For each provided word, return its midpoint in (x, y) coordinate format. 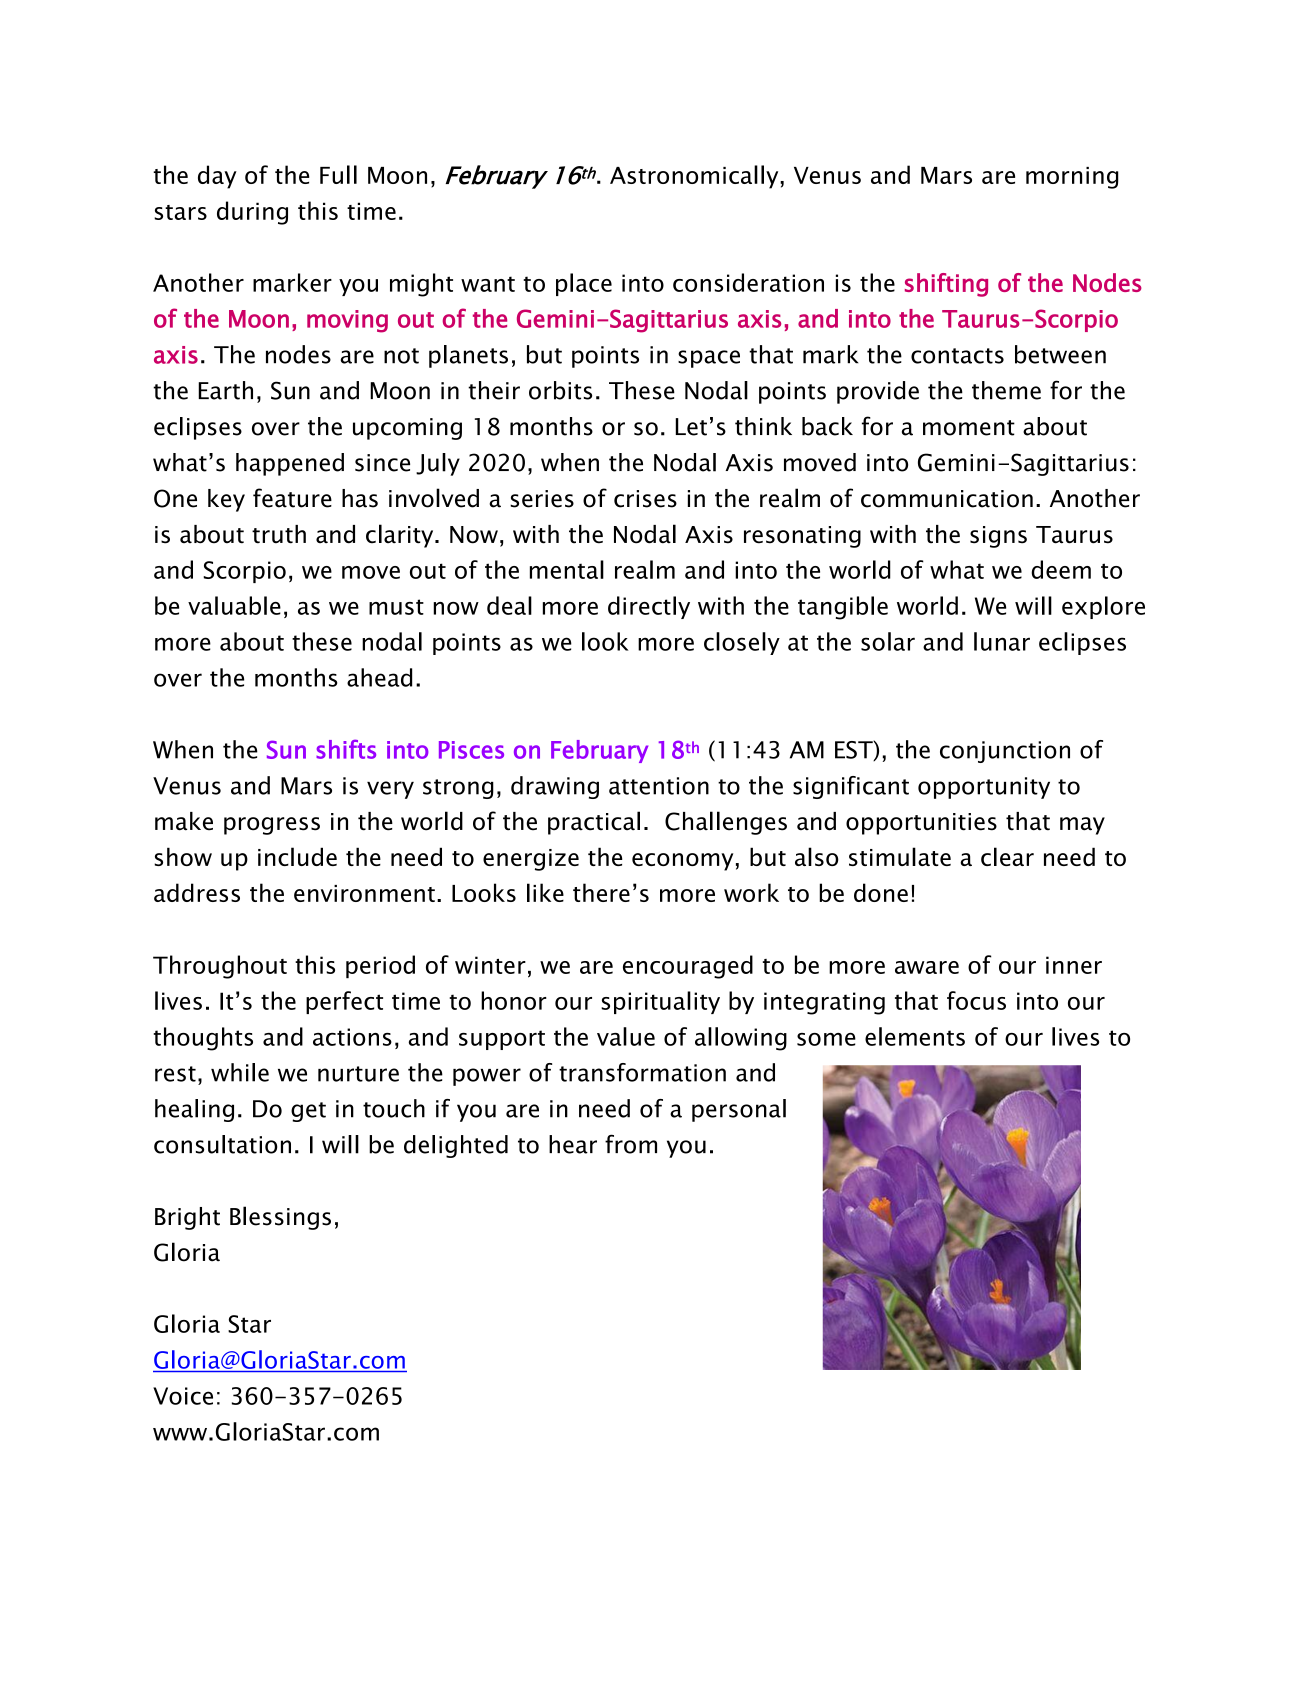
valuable (234, 605)
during (252, 213)
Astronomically (695, 177)
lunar (1002, 641)
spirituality (660, 1002)
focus (976, 1000)
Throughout (220, 967)
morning (1072, 178)
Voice (183, 1396)
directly (649, 607)
